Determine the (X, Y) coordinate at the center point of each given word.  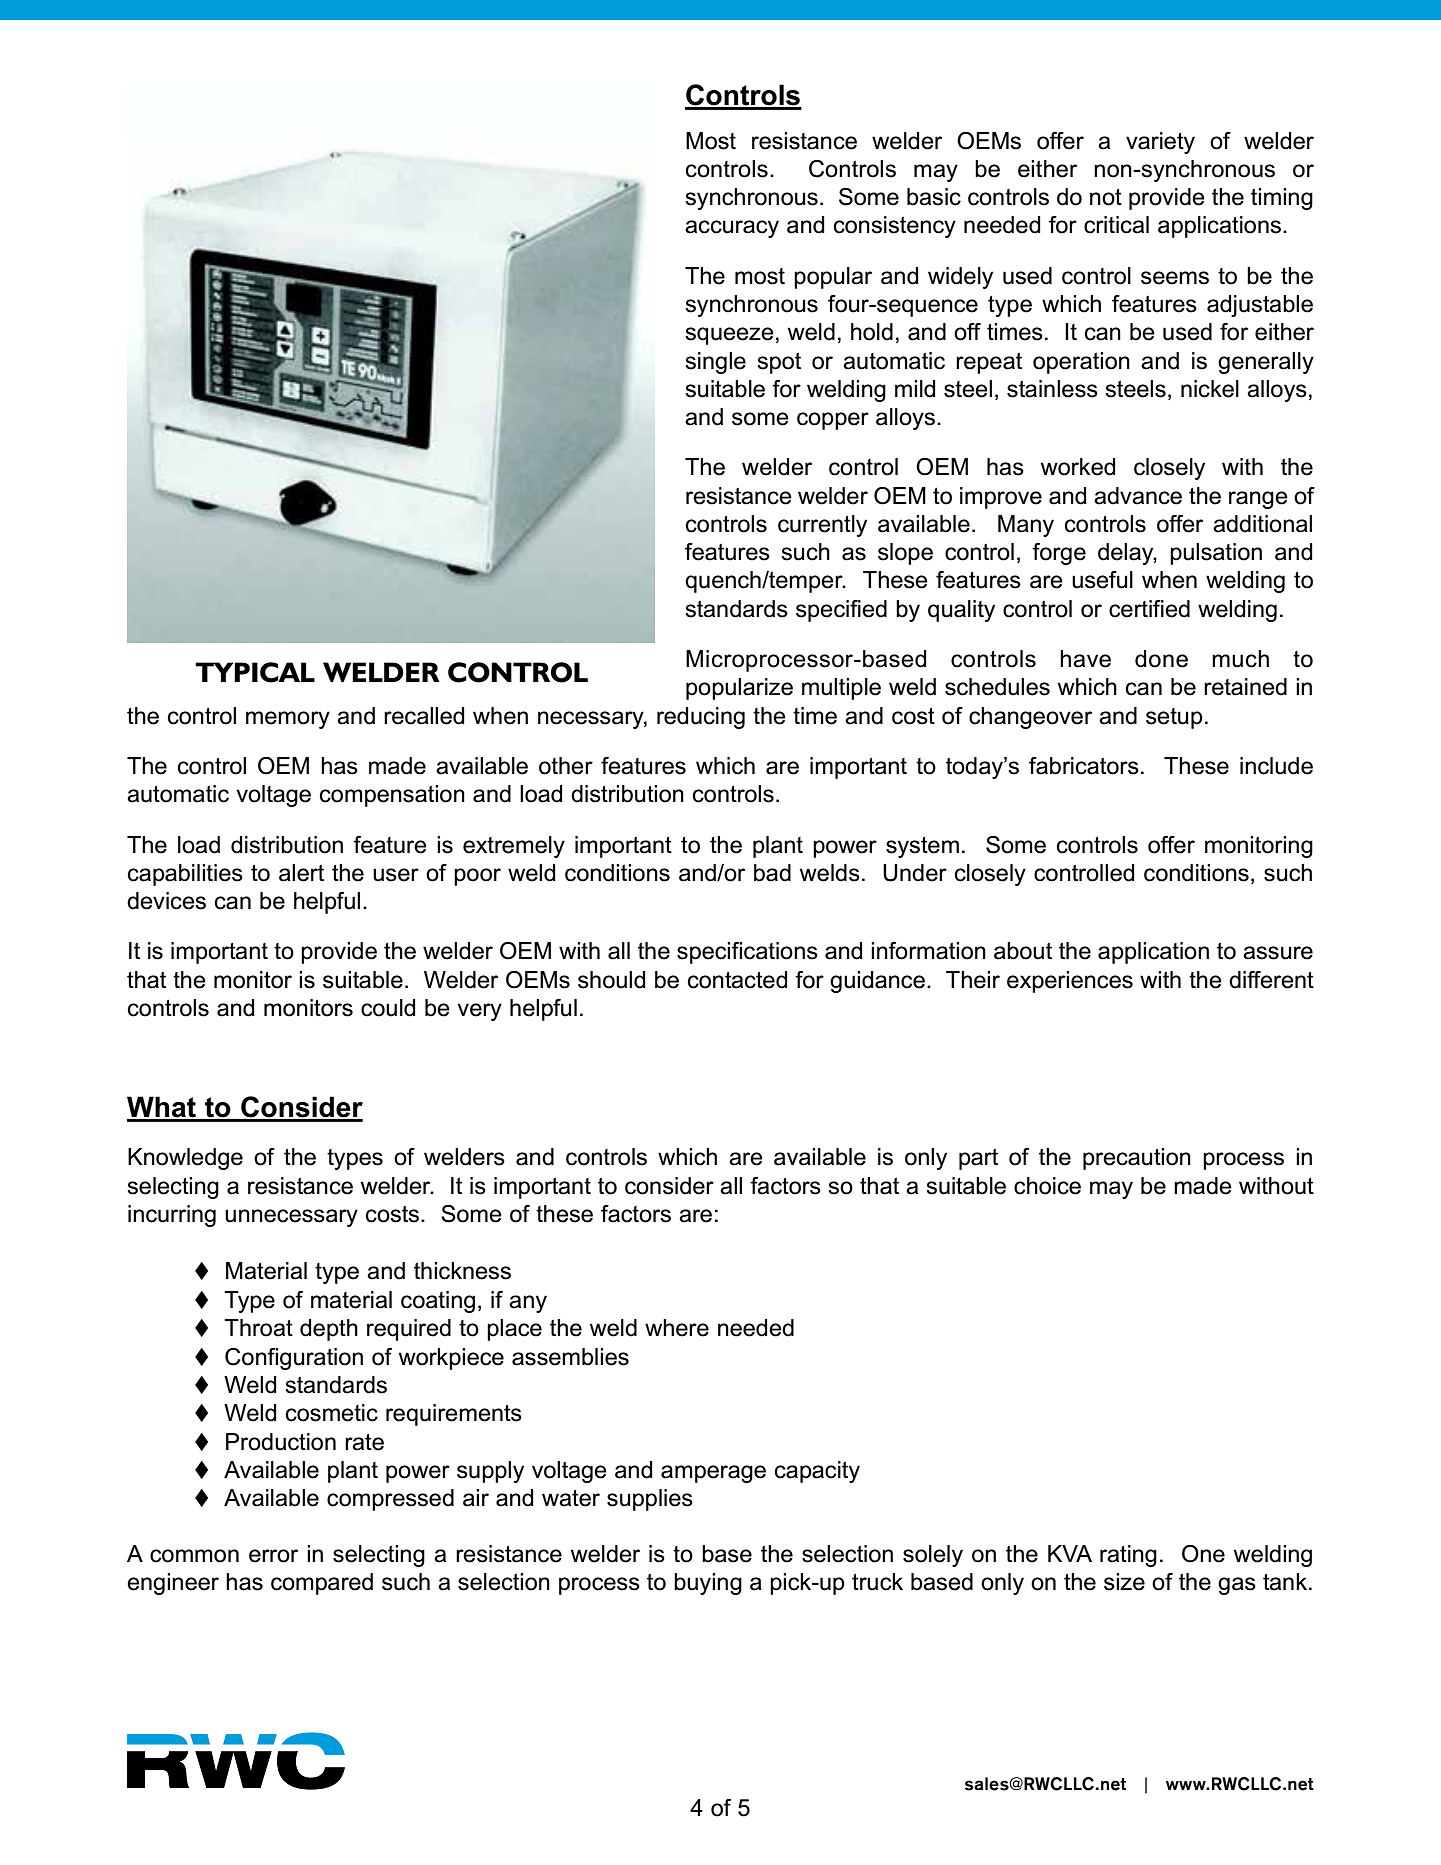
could (388, 1008)
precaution (1137, 1159)
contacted (737, 980)
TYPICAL (255, 672)
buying (708, 1584)
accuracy (732, 229)
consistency (895, 227)
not (1106, 197)
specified (841, 611)
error (273, 1556)
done (1161, 659)
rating (1128, 1556)
